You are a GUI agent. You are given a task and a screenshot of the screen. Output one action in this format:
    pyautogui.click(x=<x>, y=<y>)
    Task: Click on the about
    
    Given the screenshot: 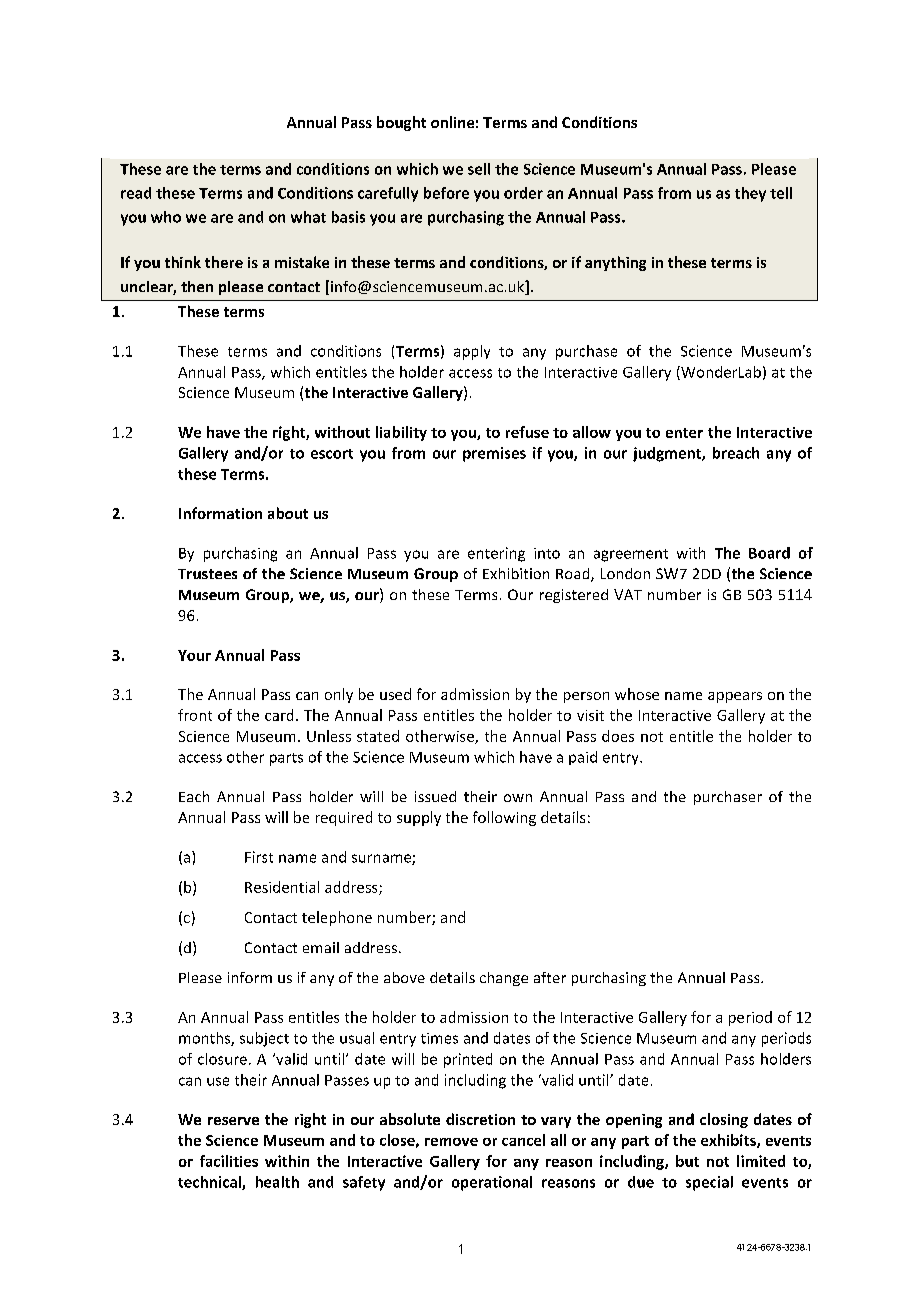 What is the action you would take?
    pyautogui.click(x=288, y=513)
